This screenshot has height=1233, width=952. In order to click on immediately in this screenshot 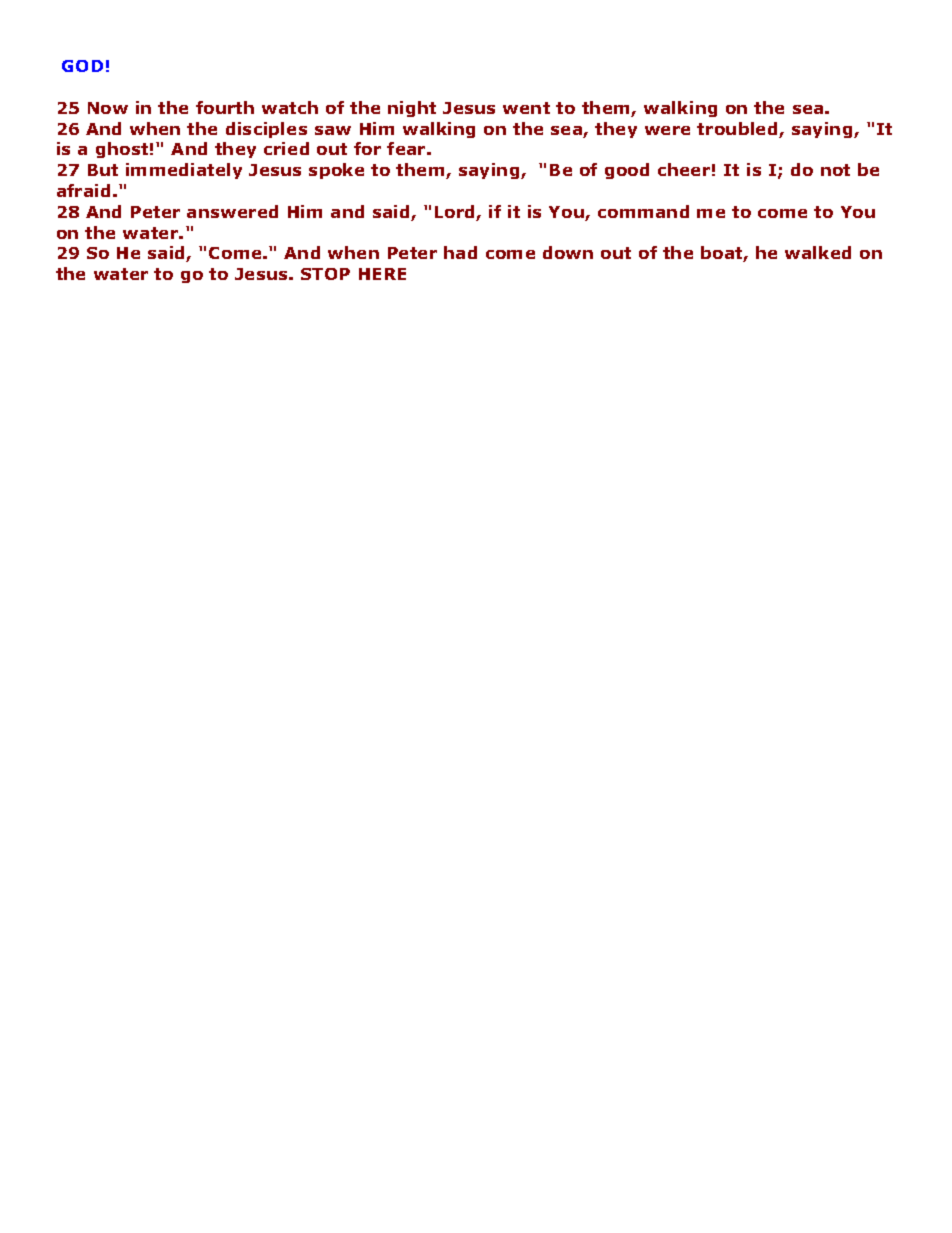, I will do `click(184, 171)`.
